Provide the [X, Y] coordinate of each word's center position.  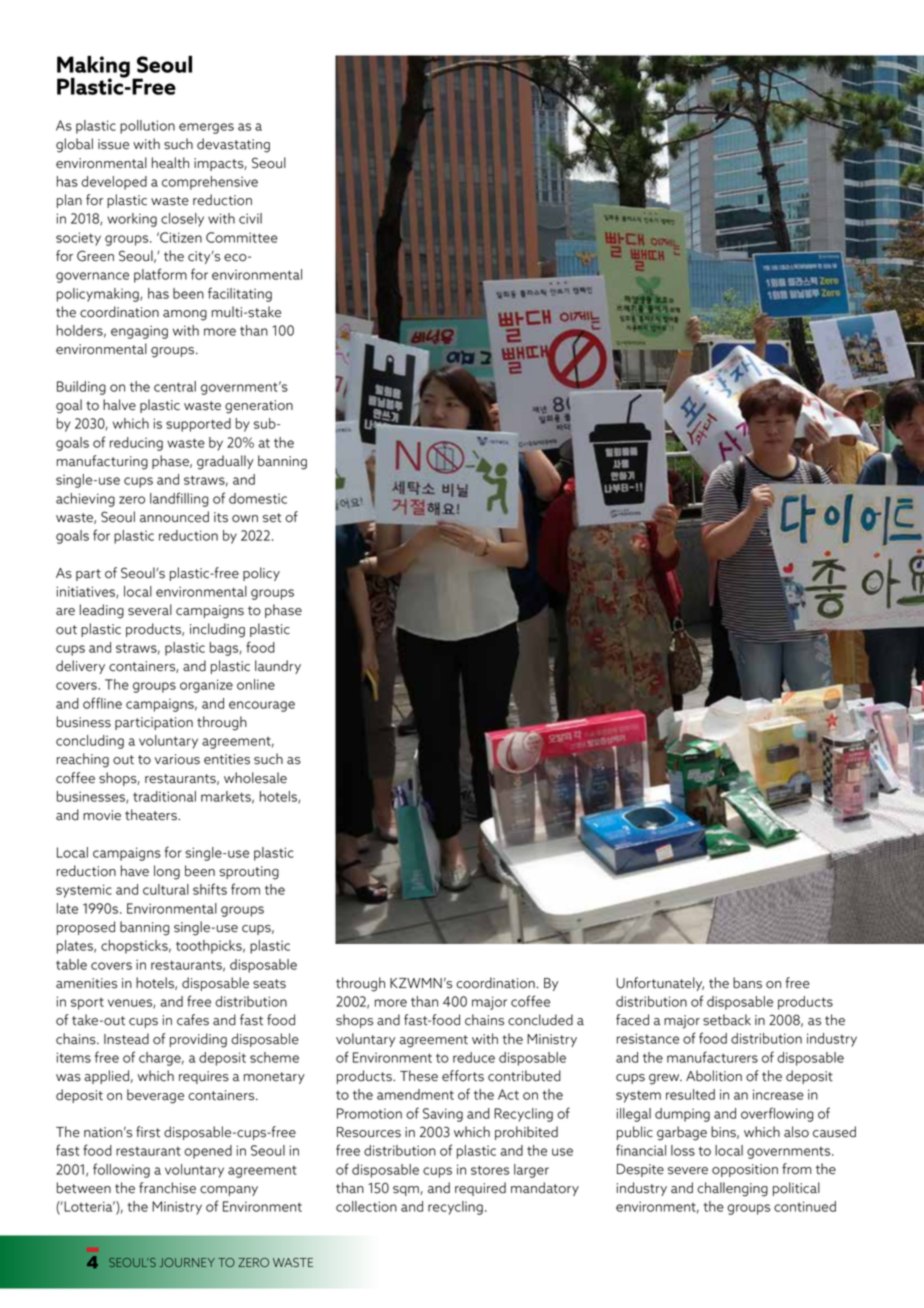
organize [206, 686]
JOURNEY [187, 1262]
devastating [233, 145]
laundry [278, 667]
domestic [258, 498]
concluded [540, 1020]
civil [250, 218]
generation [259, 407]
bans [747, 983]
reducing [136, 444]
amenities [86, 983]
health [170, 163]
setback [727, 1020]
